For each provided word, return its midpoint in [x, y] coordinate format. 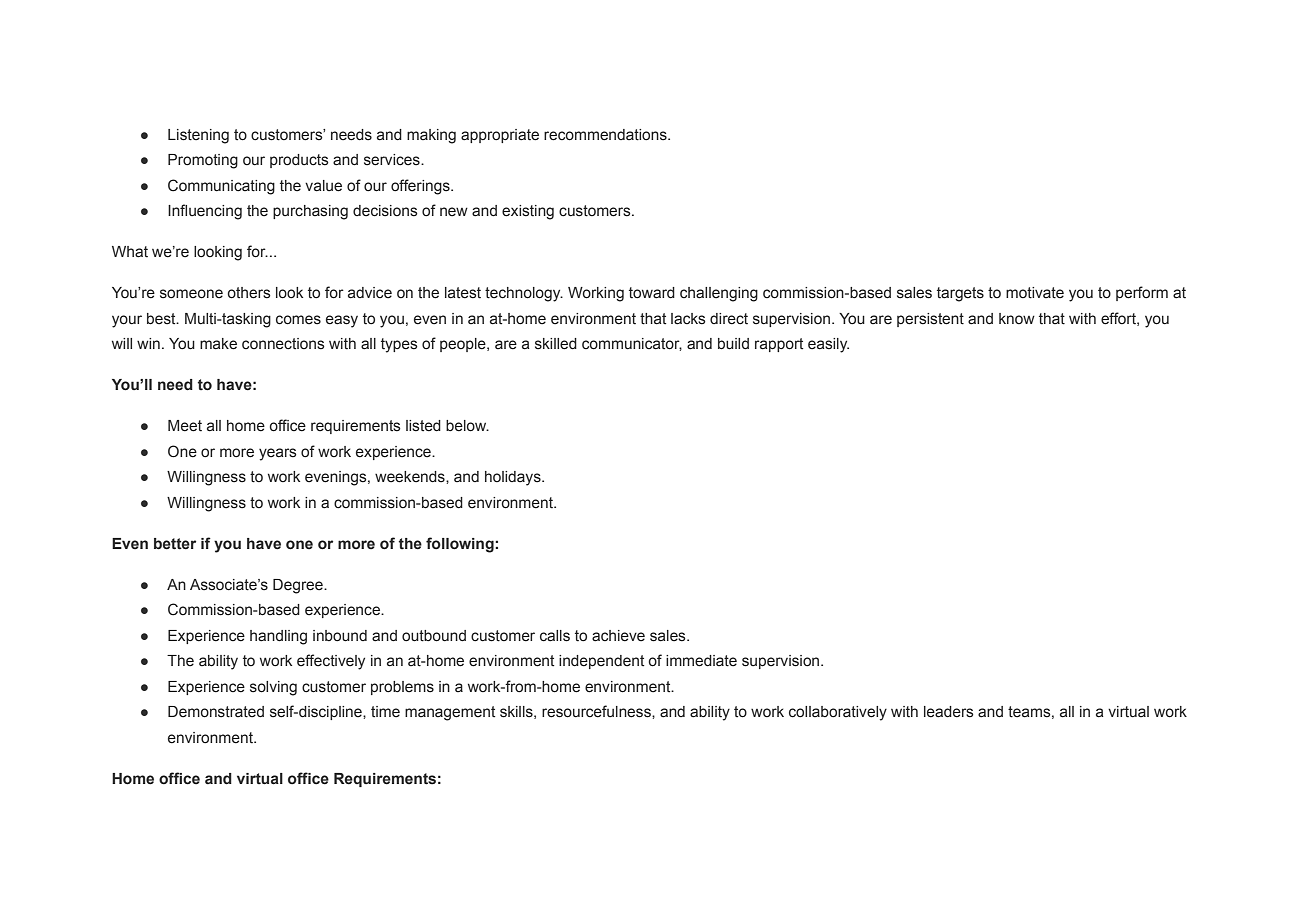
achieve [618, 636]
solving [273, 688]
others [249, 293]
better [175, 544]
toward [652, 293]
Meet [185, 426]
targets [960, 294]
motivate [1035, 293]
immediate [701, 661]
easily [828, 345]
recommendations [606, 135]
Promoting [203, 161]
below [467, 426]
